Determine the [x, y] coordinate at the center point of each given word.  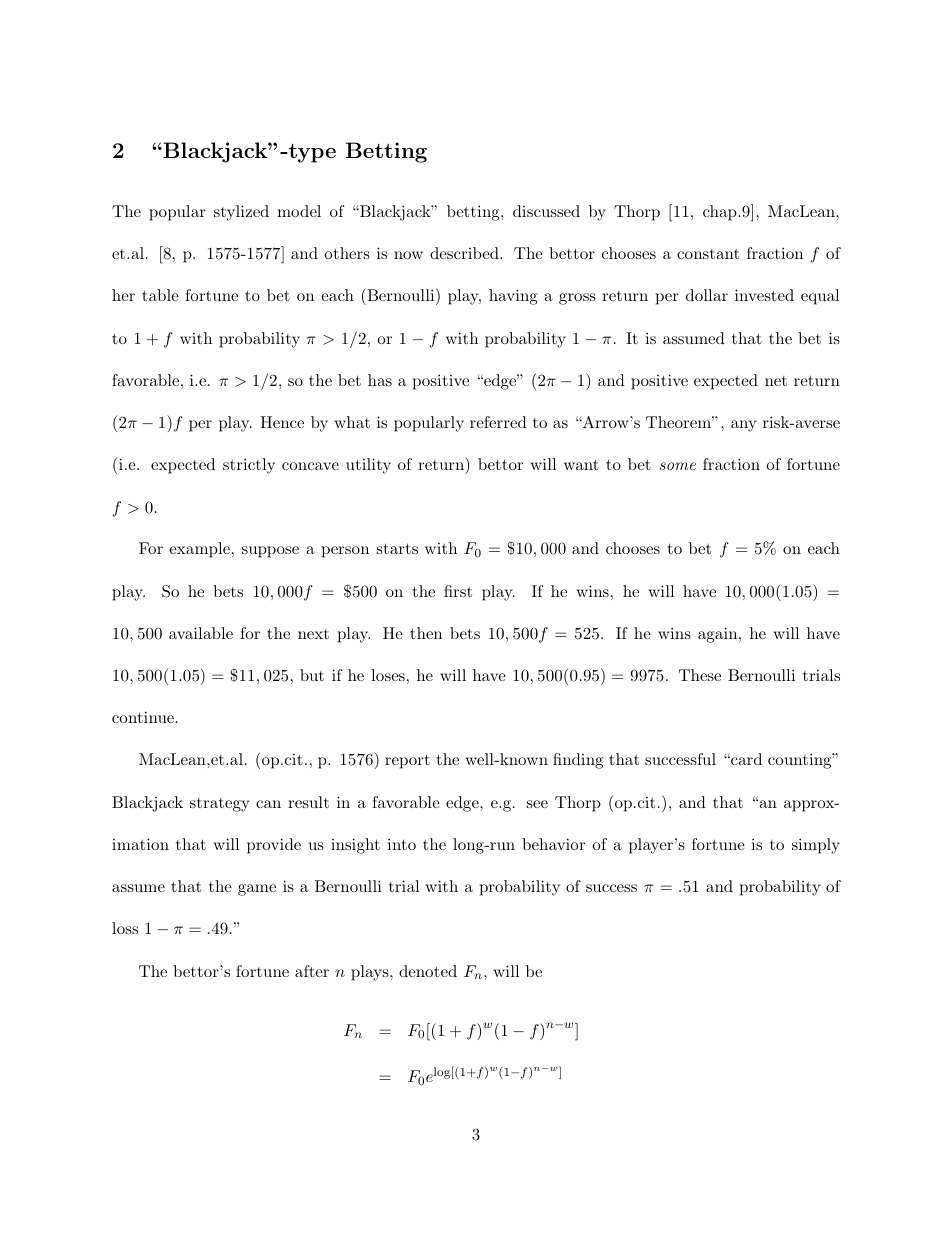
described [465, 253]
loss [125, 928]
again [719, 635]
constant [708, 254]
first [458, 591]
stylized [241, 213]
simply [816, 846]
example [199, 550]
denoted [428, 971]
